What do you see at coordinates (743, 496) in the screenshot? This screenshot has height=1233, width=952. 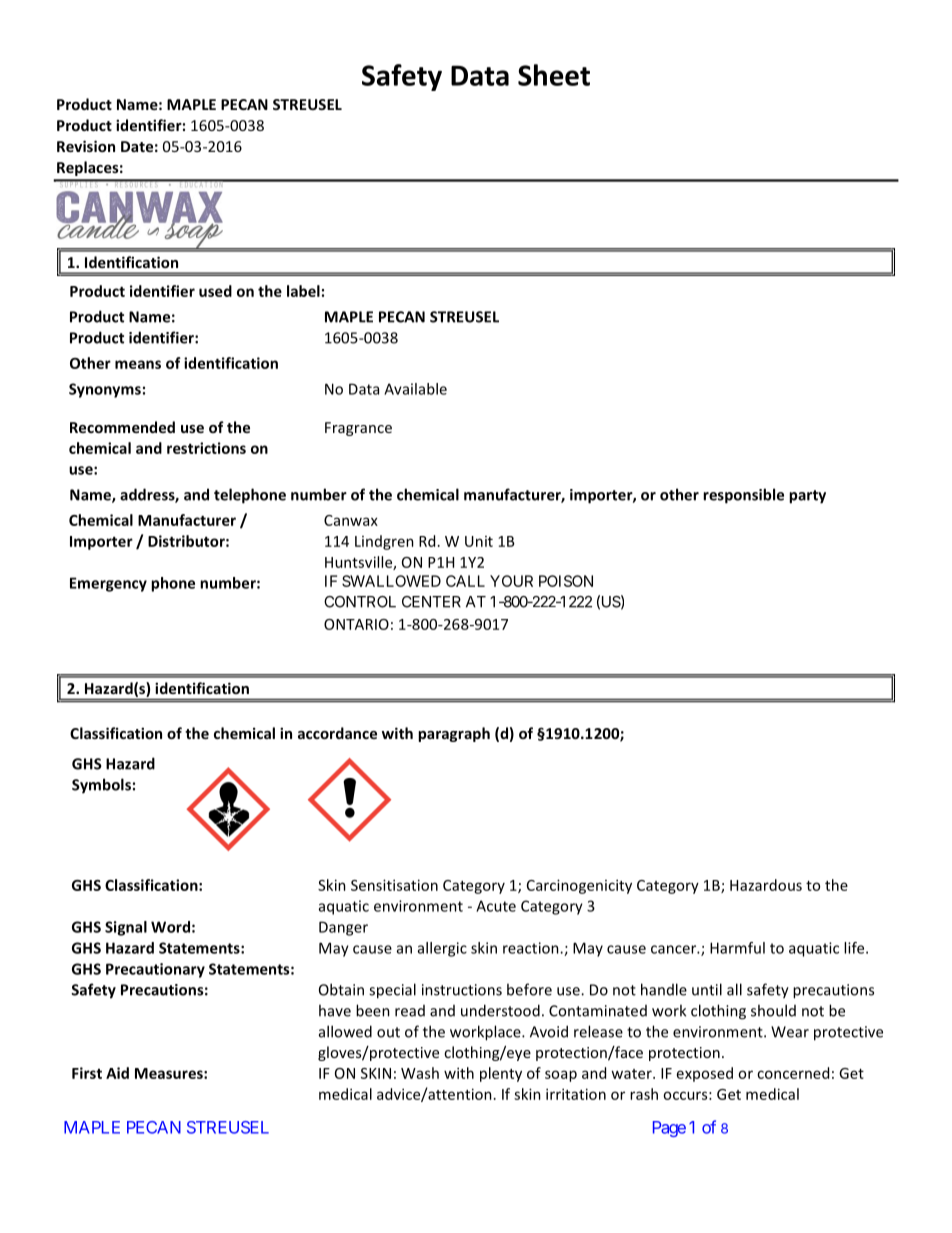 I see `responsible` at bounding box center [743, 496].
